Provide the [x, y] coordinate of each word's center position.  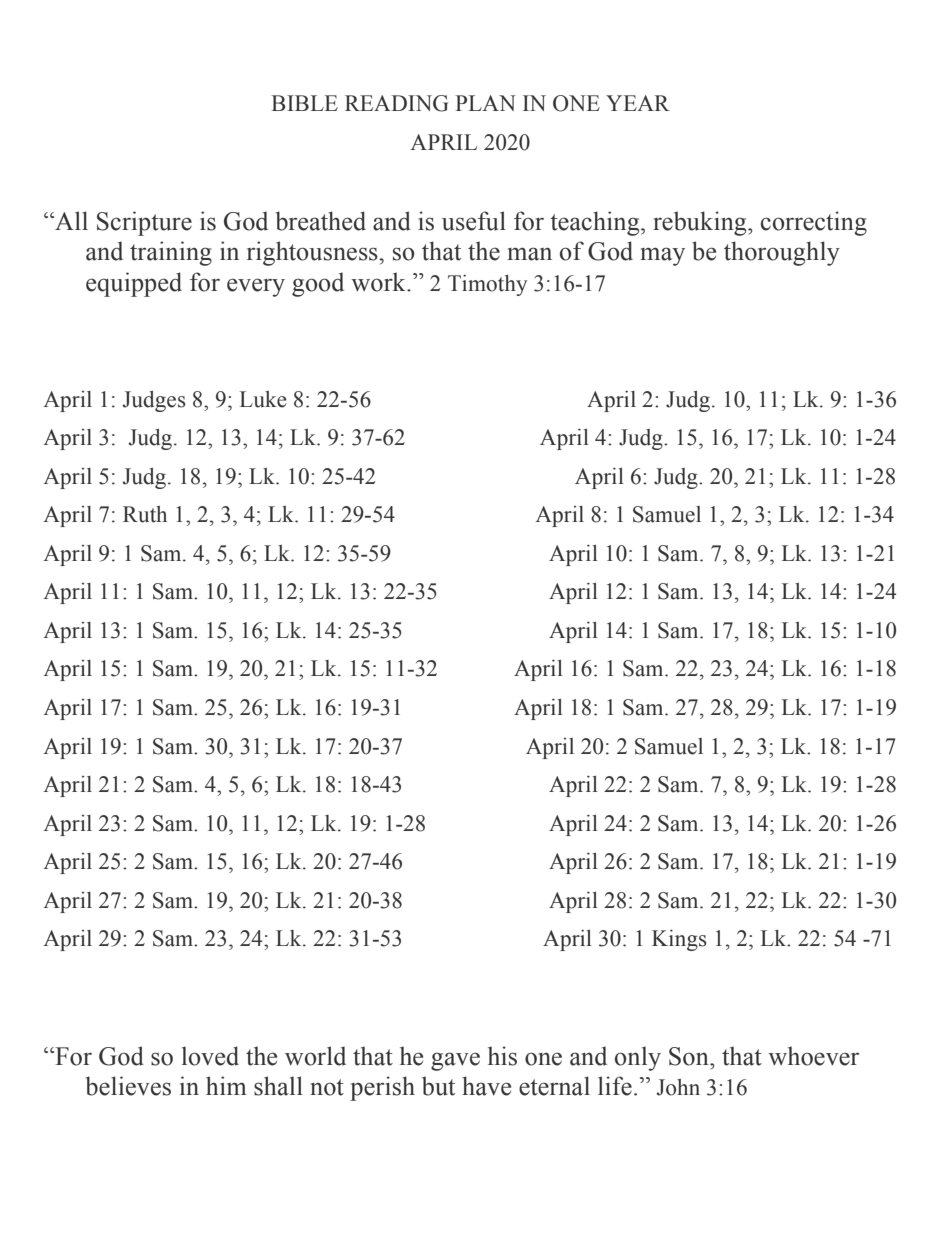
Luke [263, 399]
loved [210, 1056]
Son [690, 1056]
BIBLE [304, 103]
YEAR [638, 103]
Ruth [145, 514]
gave [455, 1061]
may [662, 256]
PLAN [485, 103]
